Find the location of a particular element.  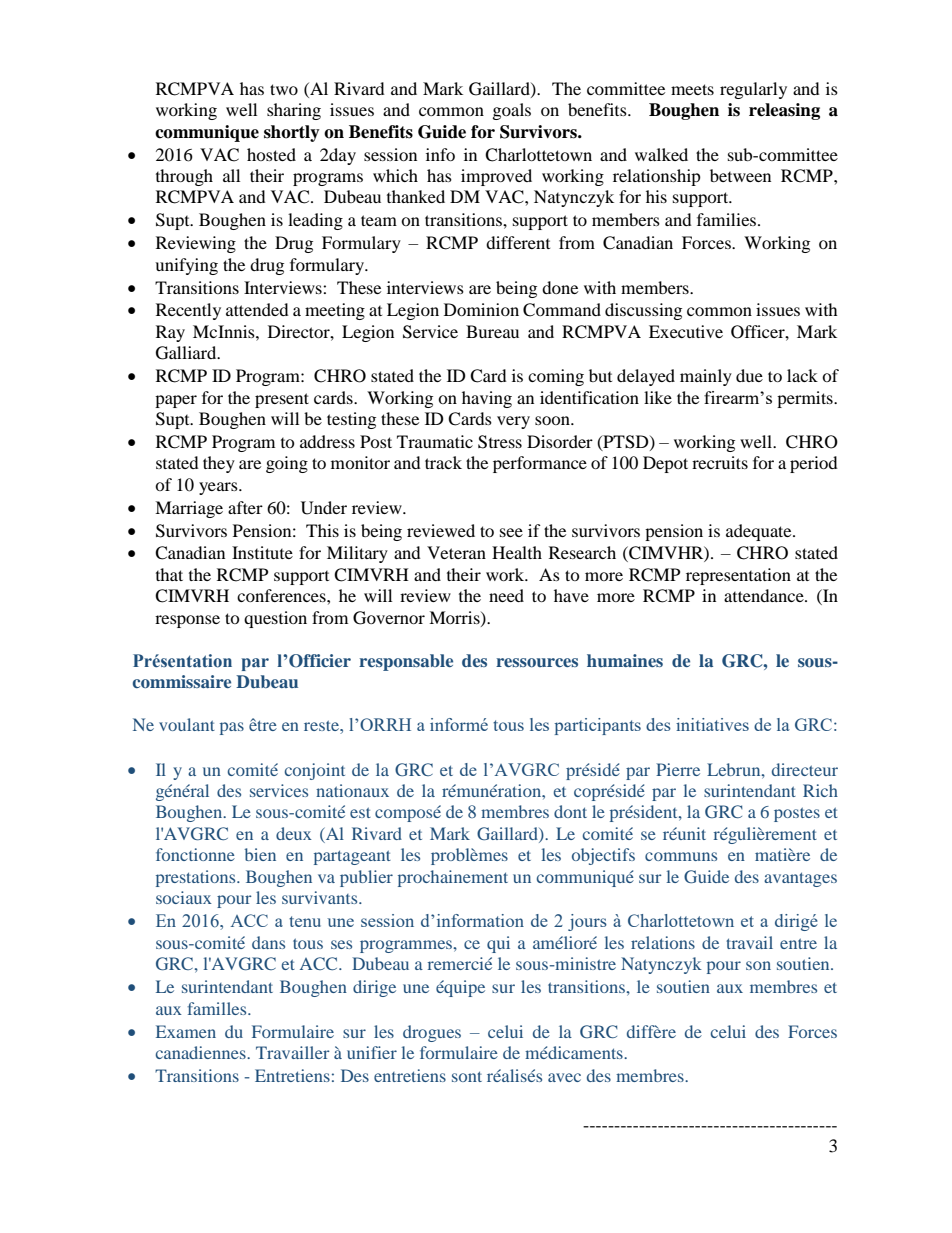

they is located at coordinates (219, 464).
